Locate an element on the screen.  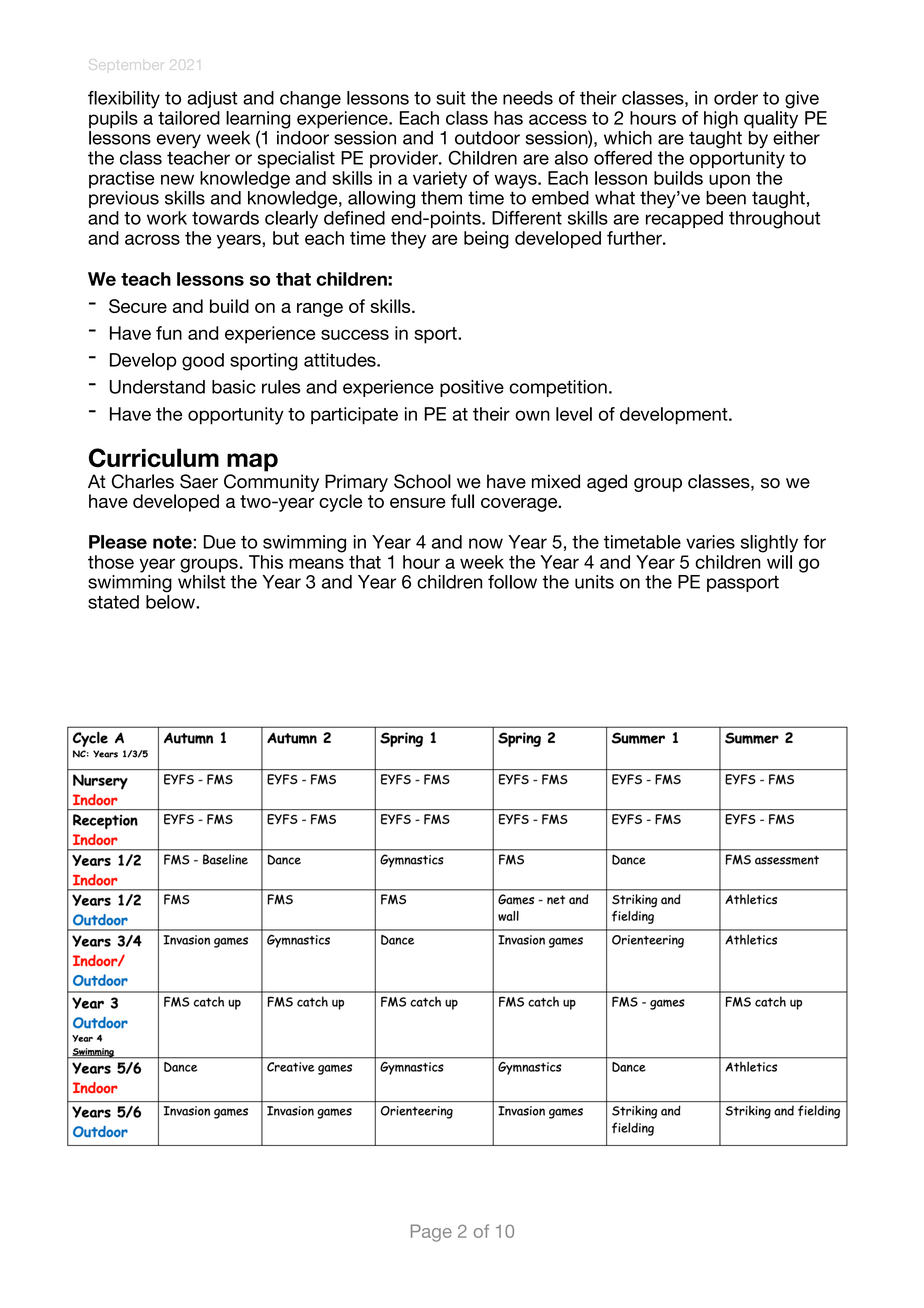
units is located at coordinates (594, 582).
